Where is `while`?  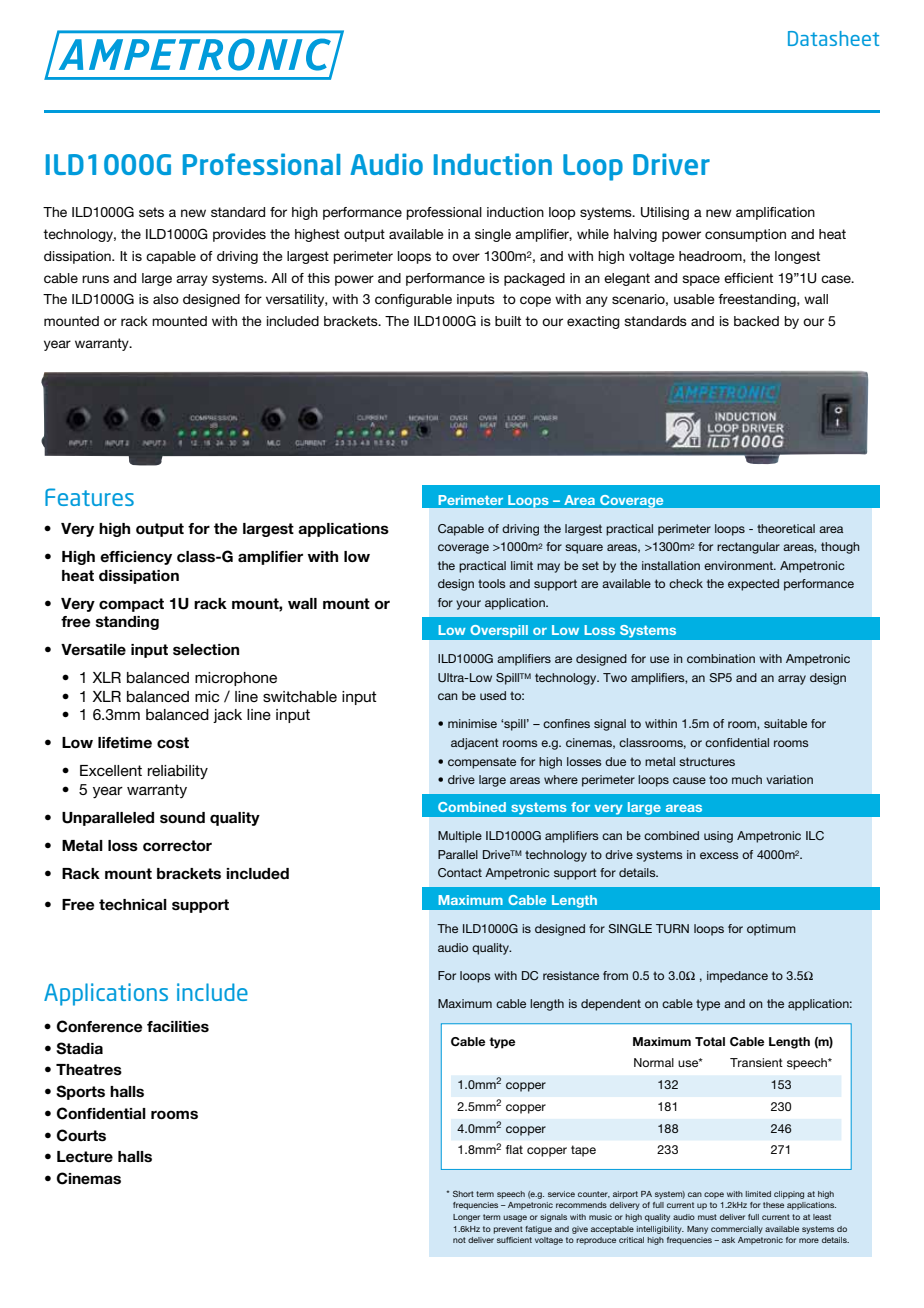
while is located at coordinates (593, 234).
